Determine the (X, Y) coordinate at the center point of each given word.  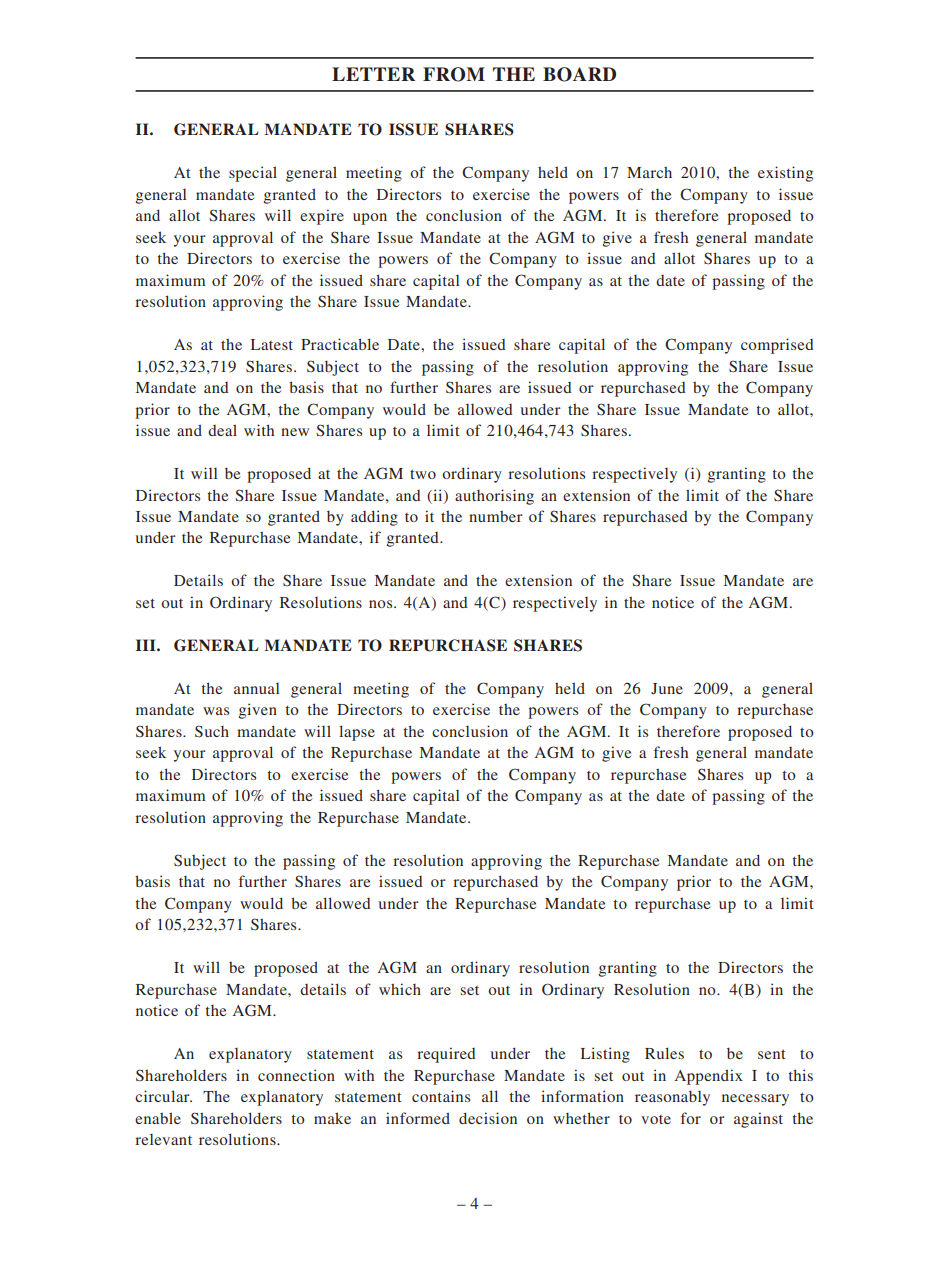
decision (488, 1118)
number (496, 516)
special (253, 174)
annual (257, 688)
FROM (454, 74)
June (667, 688)
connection (296, 1075)
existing (785, 174)
